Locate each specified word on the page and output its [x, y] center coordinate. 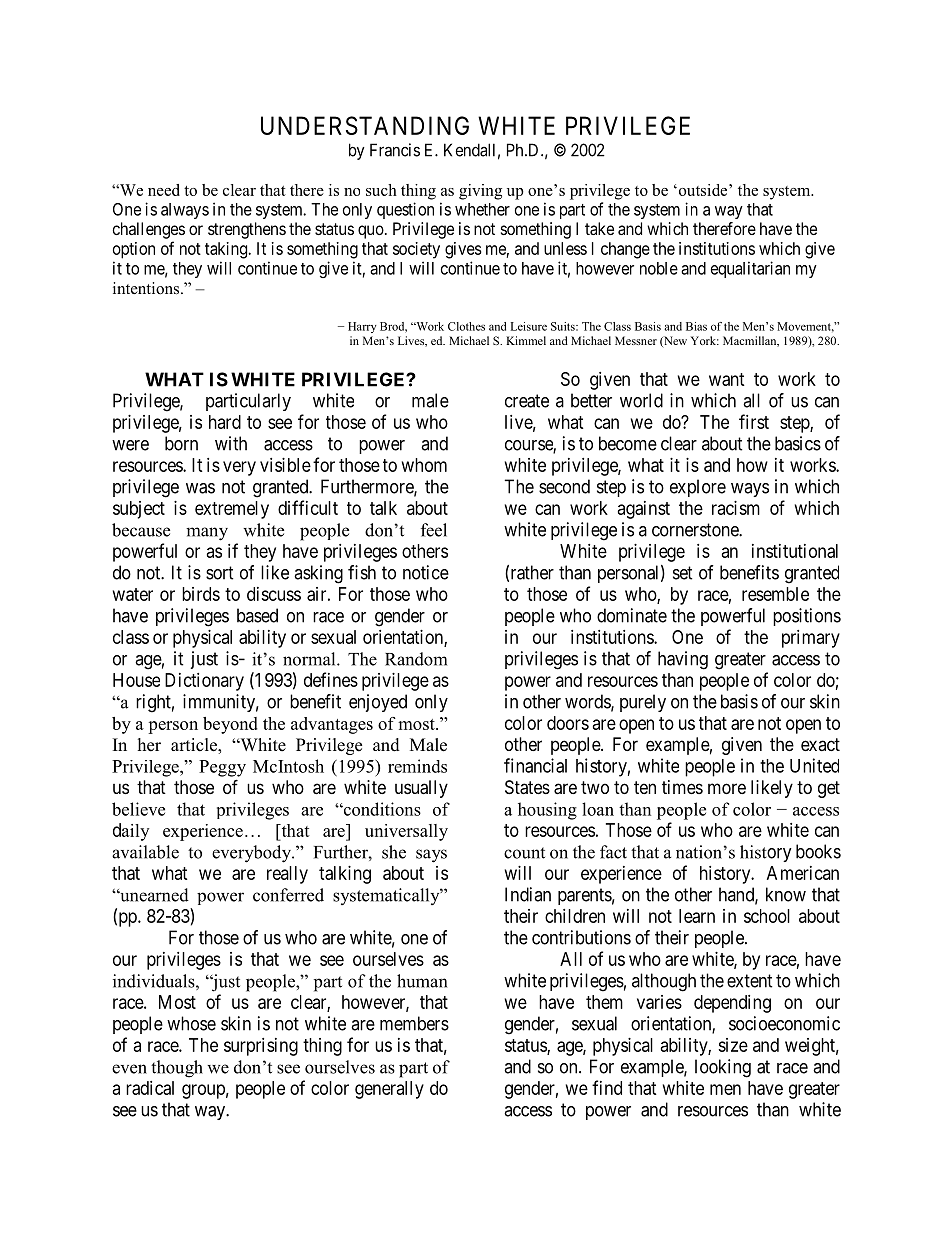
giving [480, 192]
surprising [261, 1047]
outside [703, 190]
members [414, 1023]
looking [723, 1068]
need [164, 190]
